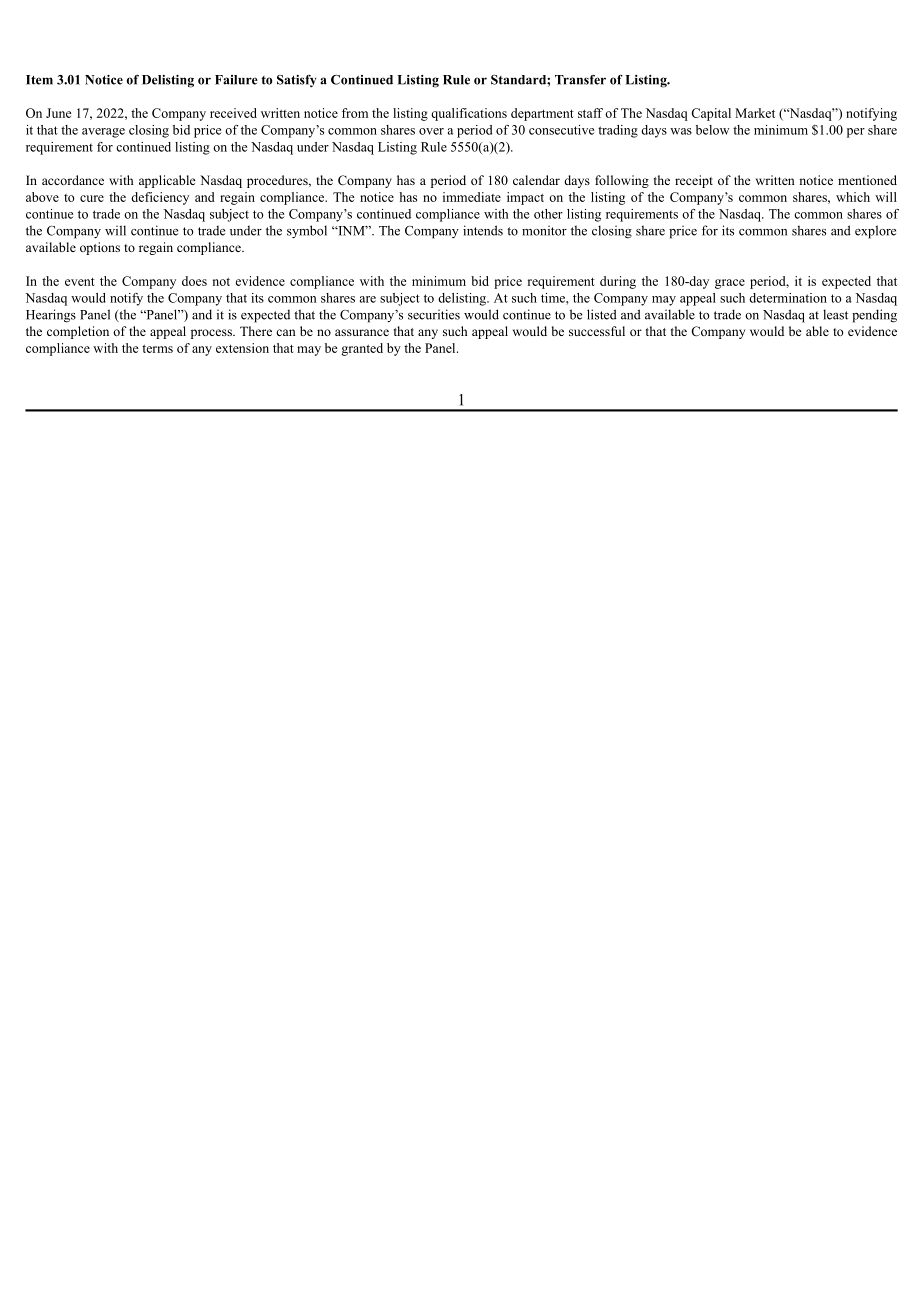 The height and width of the image is (1308, 924). I want to click on Transfer, so click(580, 80).
